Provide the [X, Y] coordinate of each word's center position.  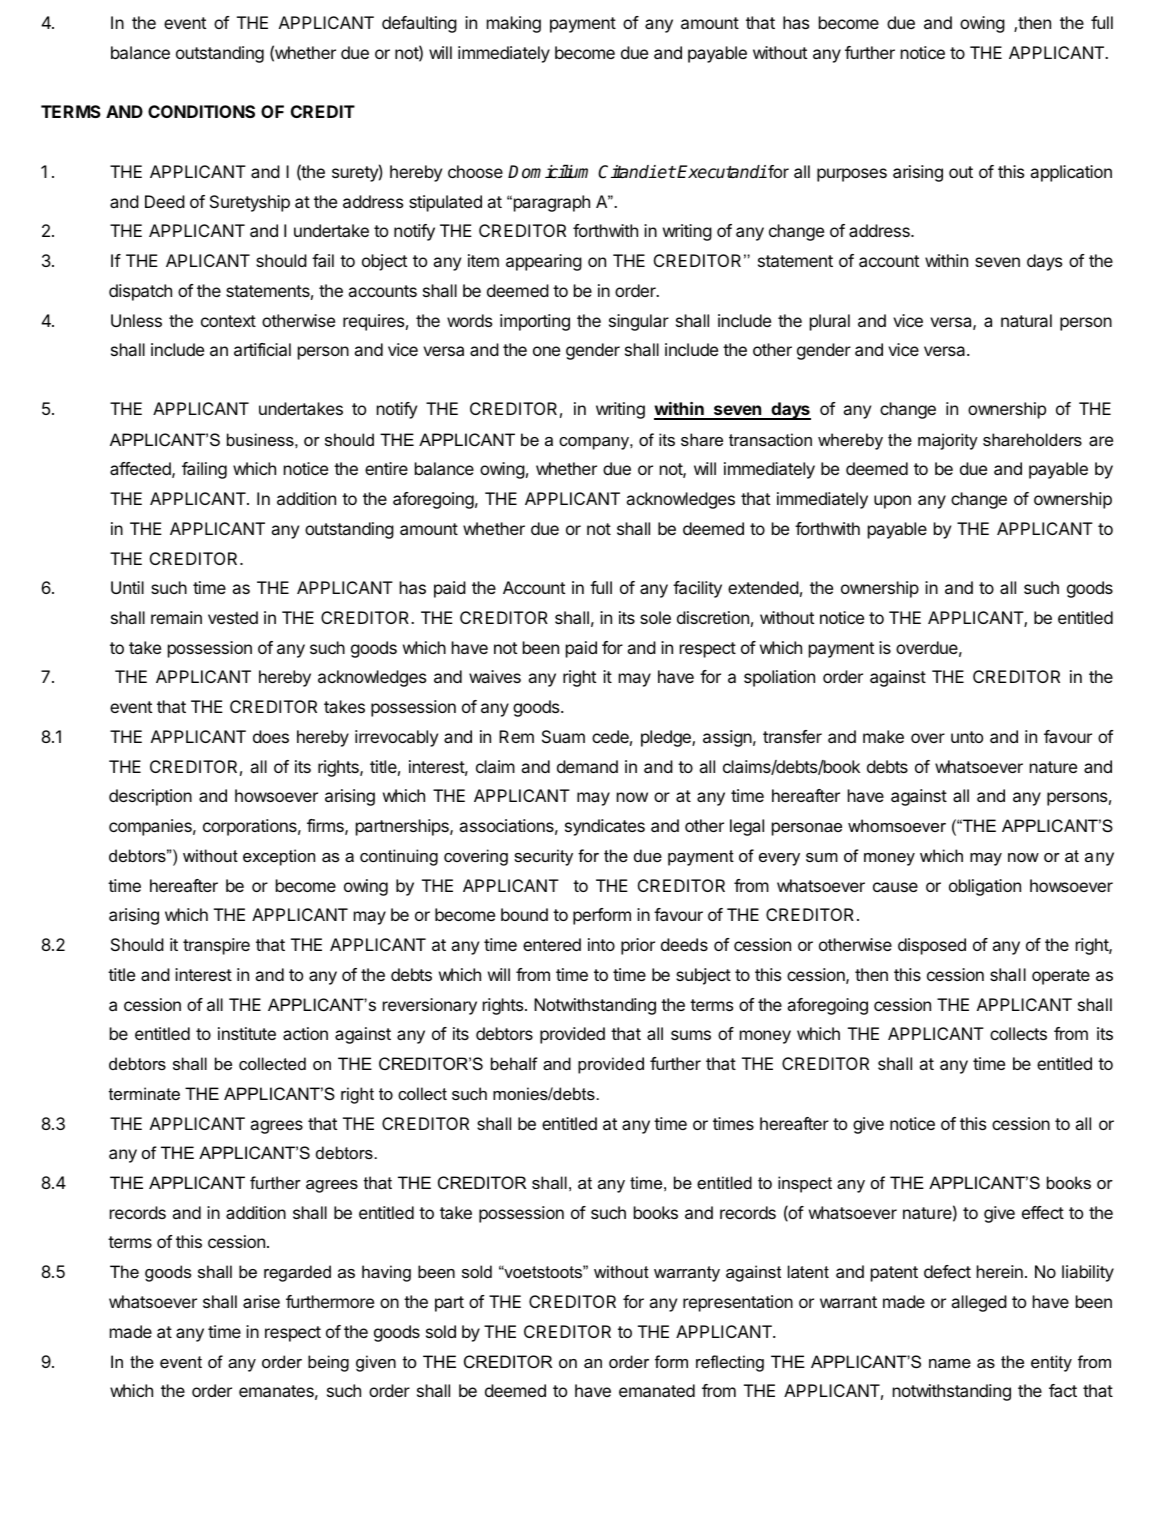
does [271, 736]
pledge [667, 738]
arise [261, 1301]
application [1071, 173]
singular [639, 322]
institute [247, 1033]
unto [967, 737]
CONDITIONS [201, 111]
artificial [262, 349]
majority [948, 441]
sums [691, 1035]
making [514, 24]
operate [1061, 977]
